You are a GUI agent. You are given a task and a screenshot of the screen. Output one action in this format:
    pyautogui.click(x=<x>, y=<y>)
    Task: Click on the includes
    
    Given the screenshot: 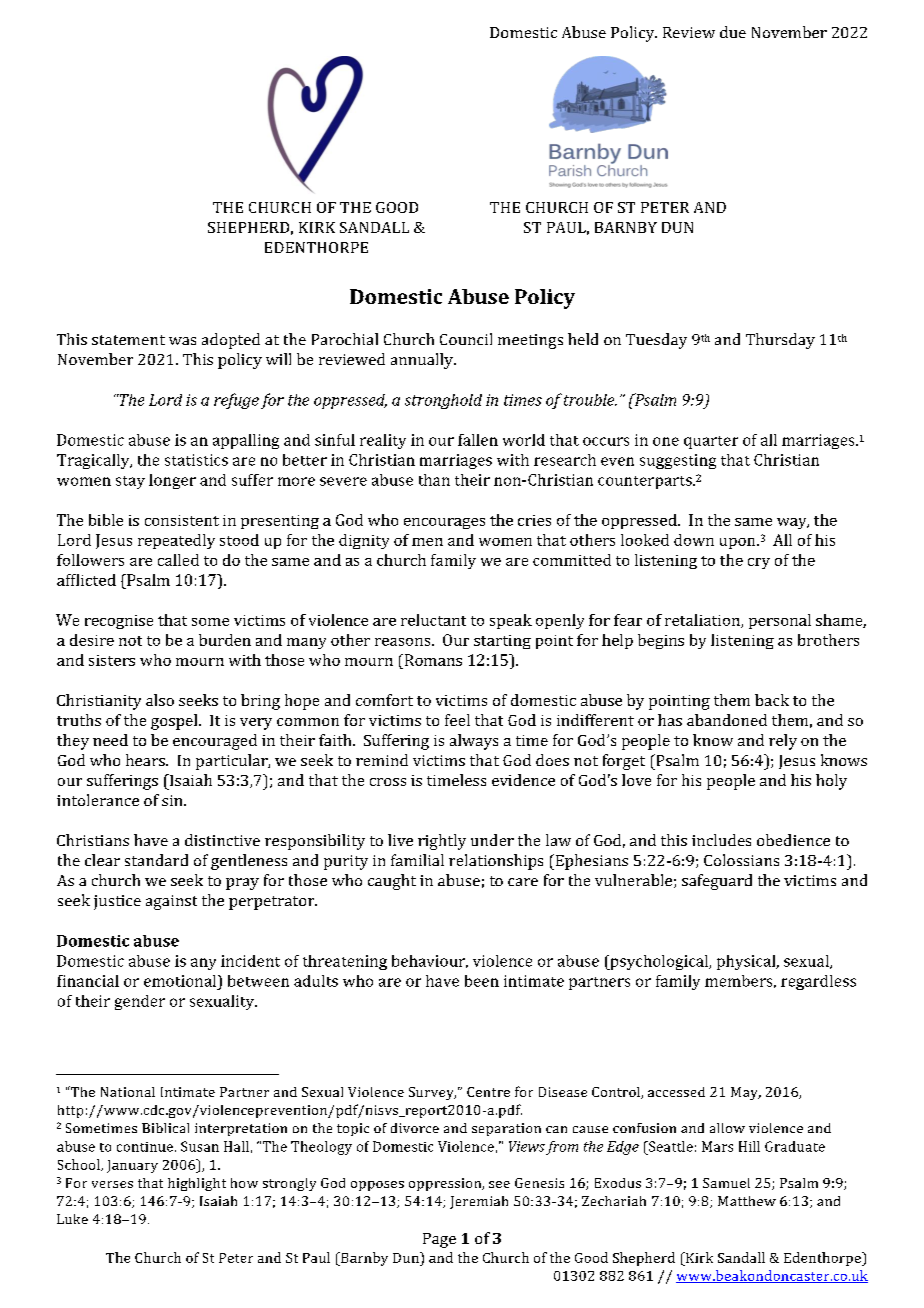 What is the action you would take?
    pyautogui.click(x=721, y=840)
